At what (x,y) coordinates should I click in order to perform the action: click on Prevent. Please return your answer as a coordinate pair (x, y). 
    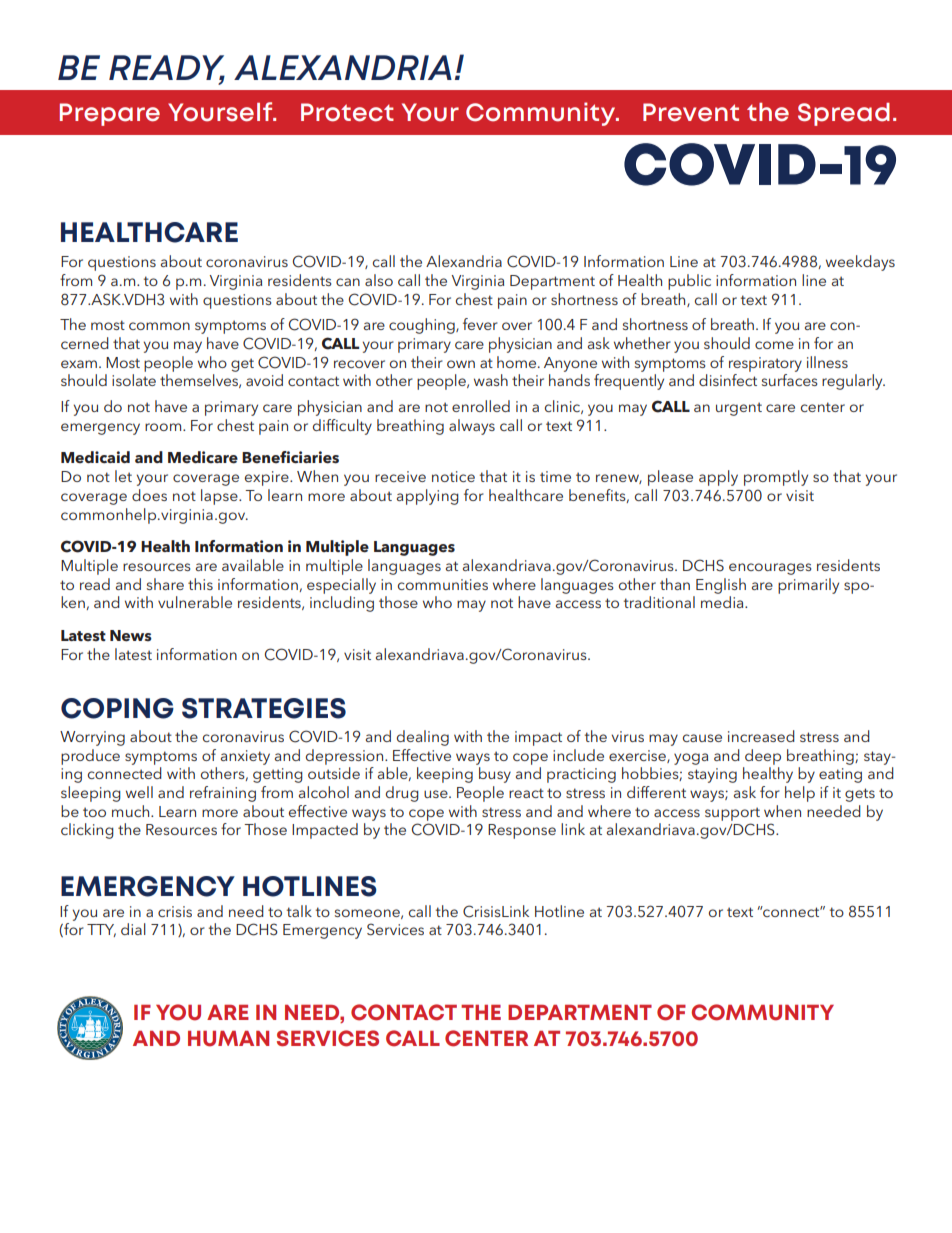
    Looking at the image, I should click on (691, 112).
